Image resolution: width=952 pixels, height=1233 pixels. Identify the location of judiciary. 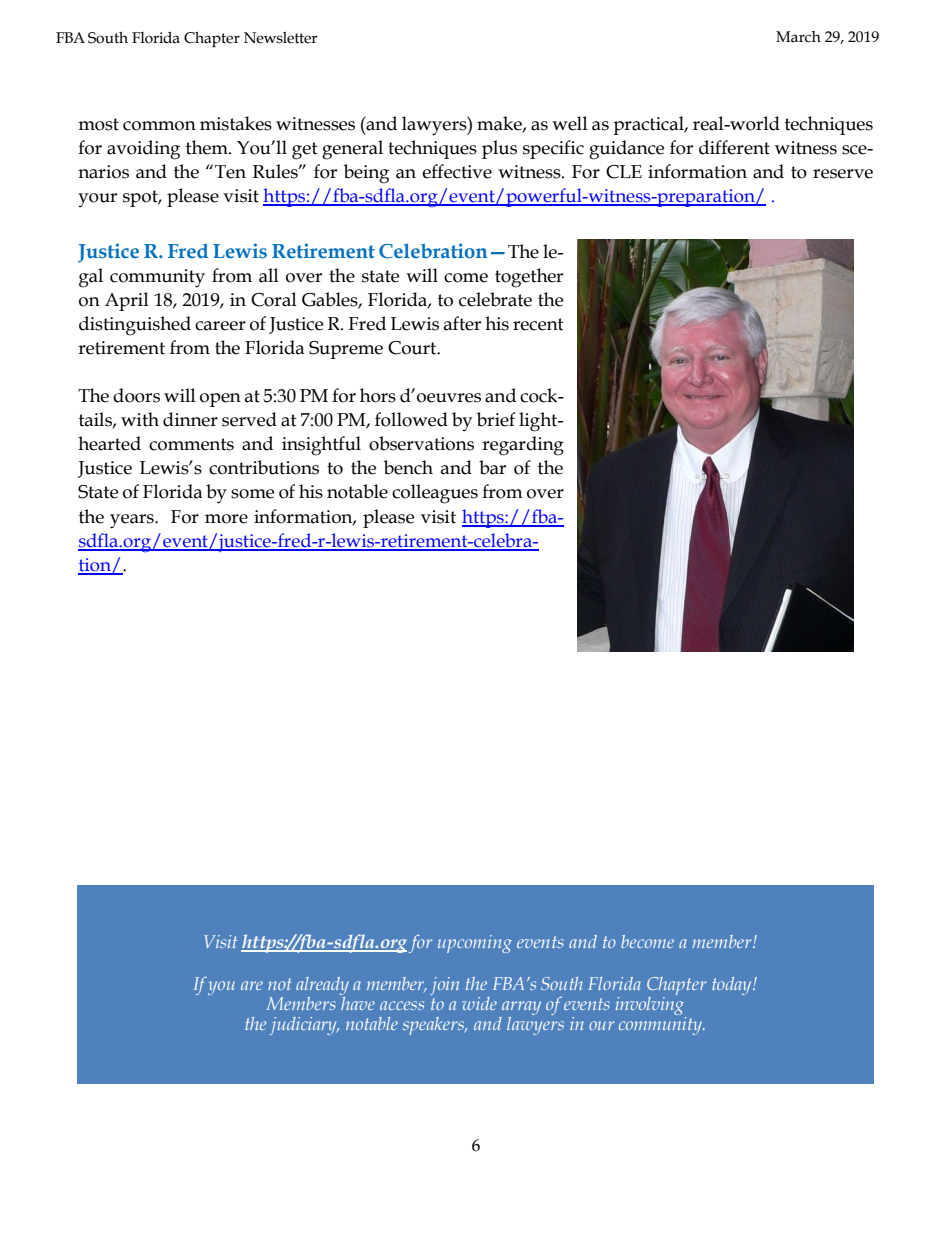
(304, 1026).
